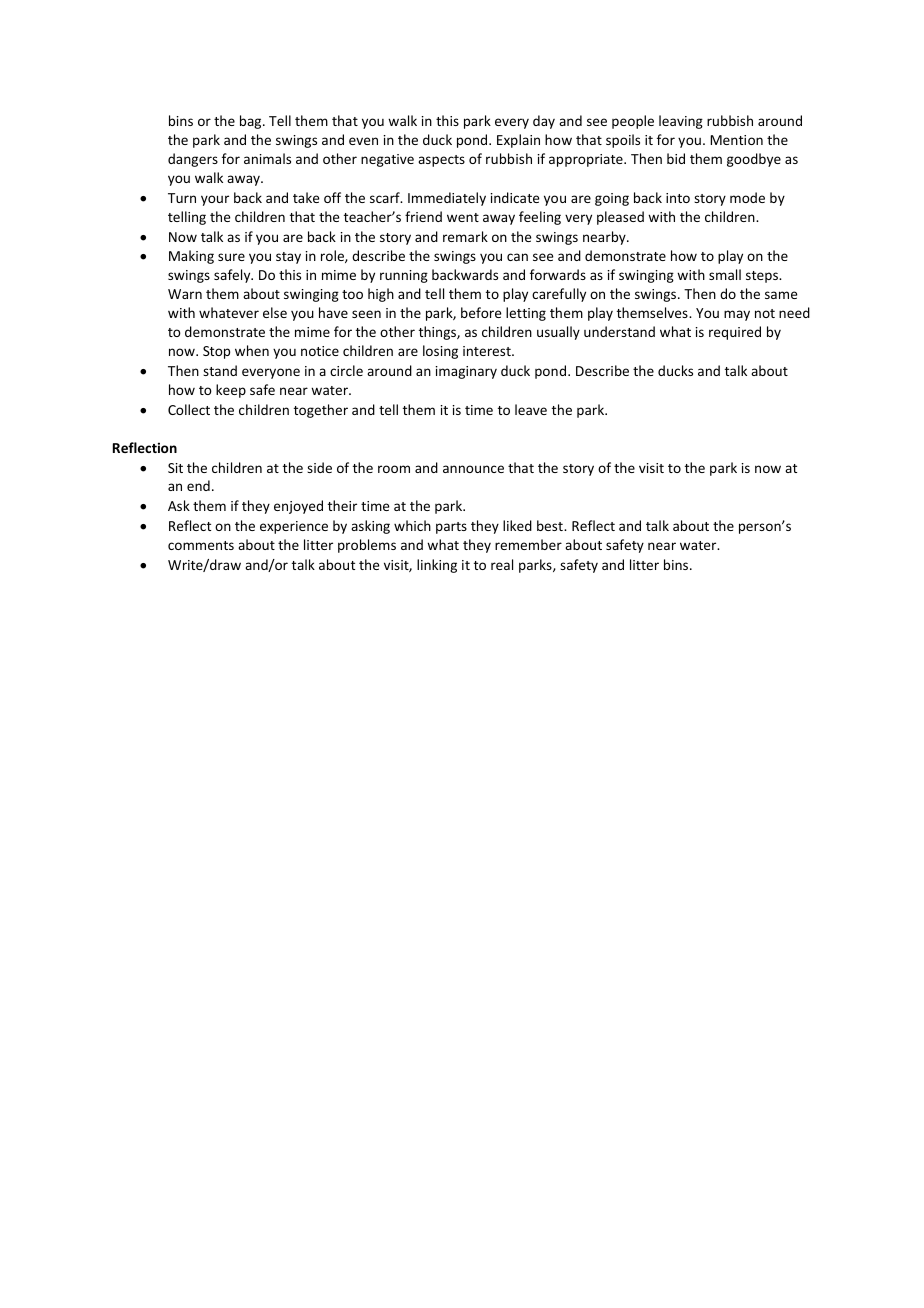 The height and width of the page is (1308, 924). I want to click on your, so click(215, 200).
